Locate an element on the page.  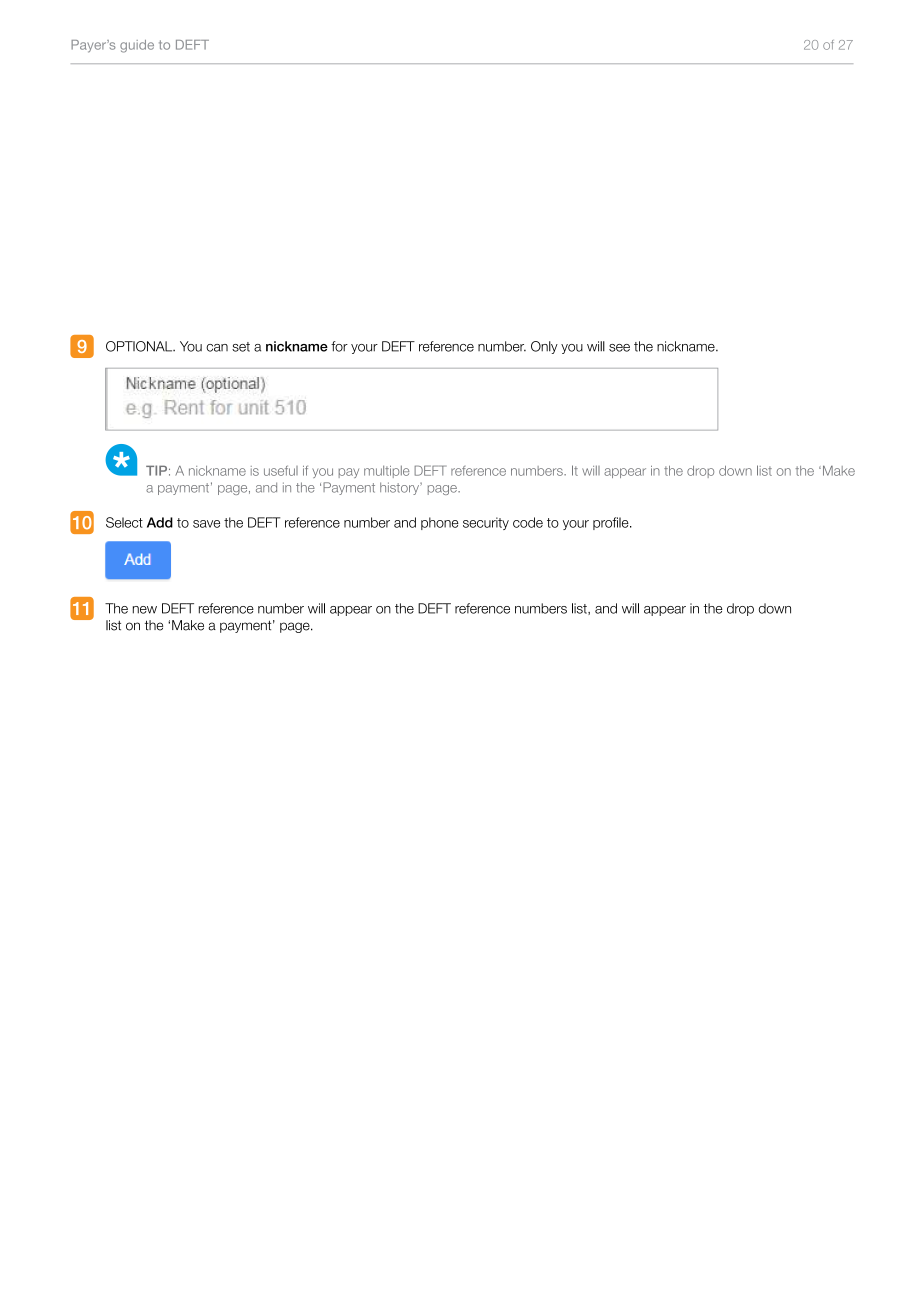
phone is located at coordinates (440, 523).
